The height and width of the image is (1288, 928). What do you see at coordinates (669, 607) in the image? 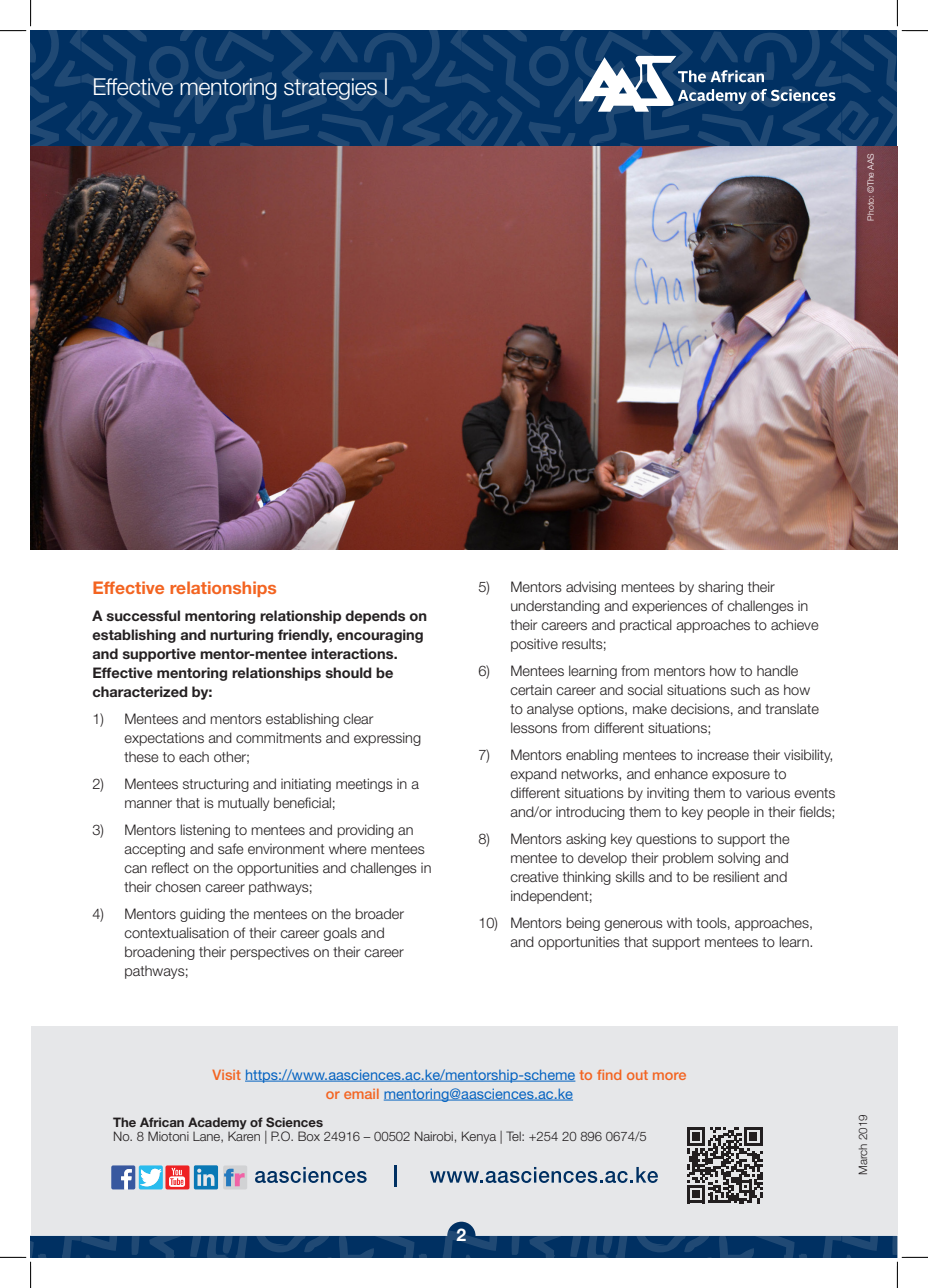
I see `experiences` at bounding box center [669, 607].
